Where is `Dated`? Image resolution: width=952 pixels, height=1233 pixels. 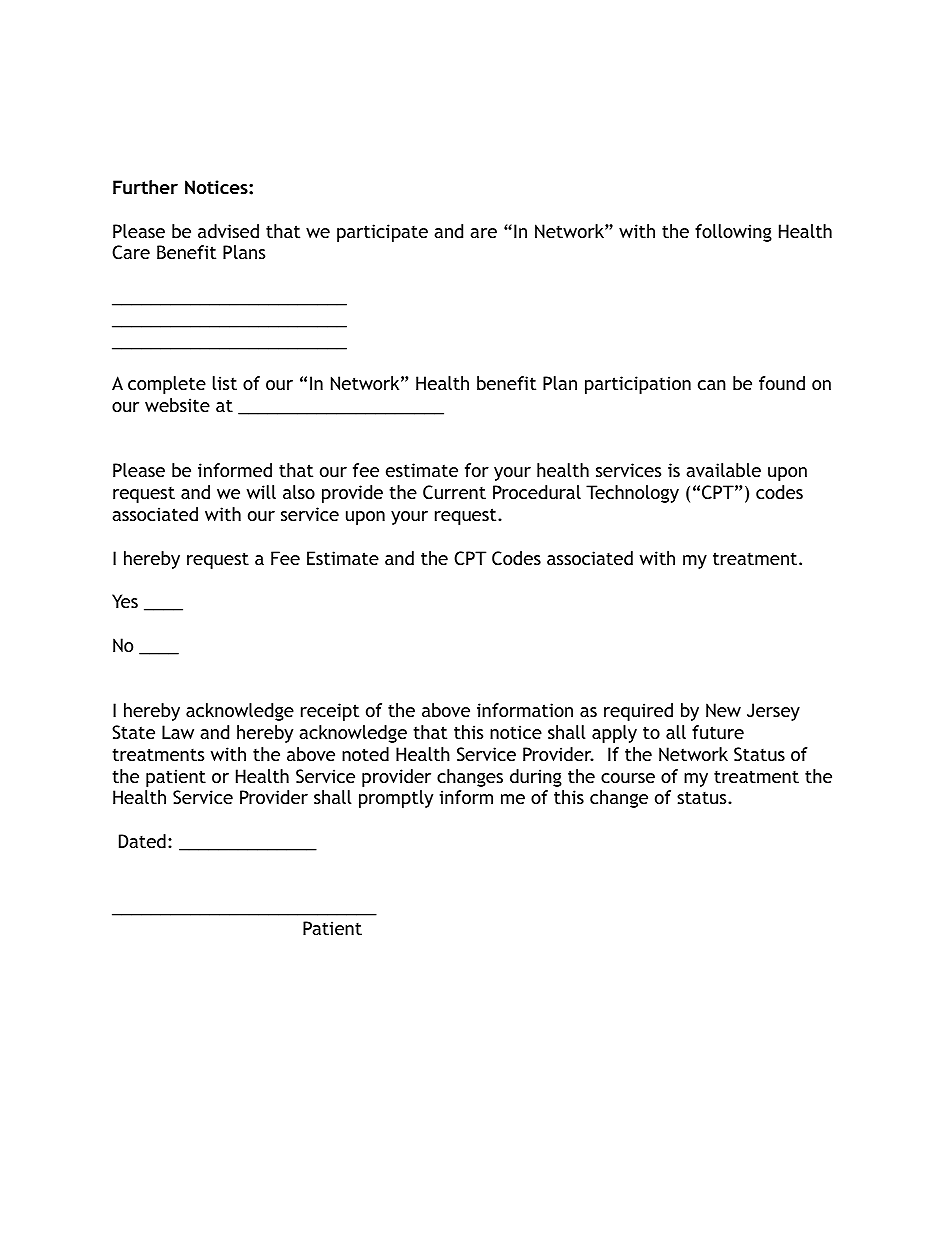 Dated is located at coordinates (142, 841).
